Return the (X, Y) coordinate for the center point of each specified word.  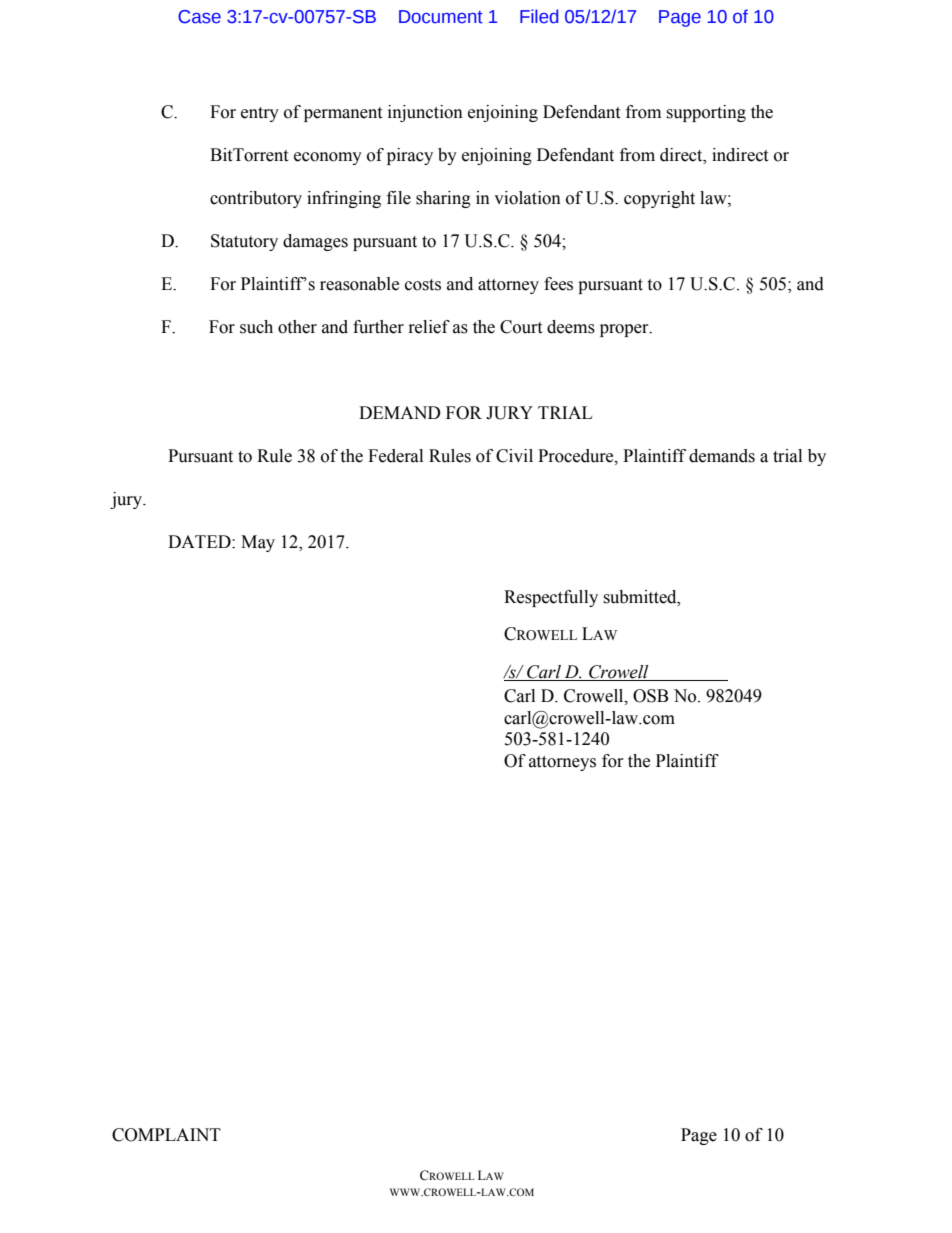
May (258, 543)
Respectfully (551, 598)
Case (199, 17)
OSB (650, 696)
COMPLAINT (166, 1135)
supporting (706, 113)
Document (441, 17)
